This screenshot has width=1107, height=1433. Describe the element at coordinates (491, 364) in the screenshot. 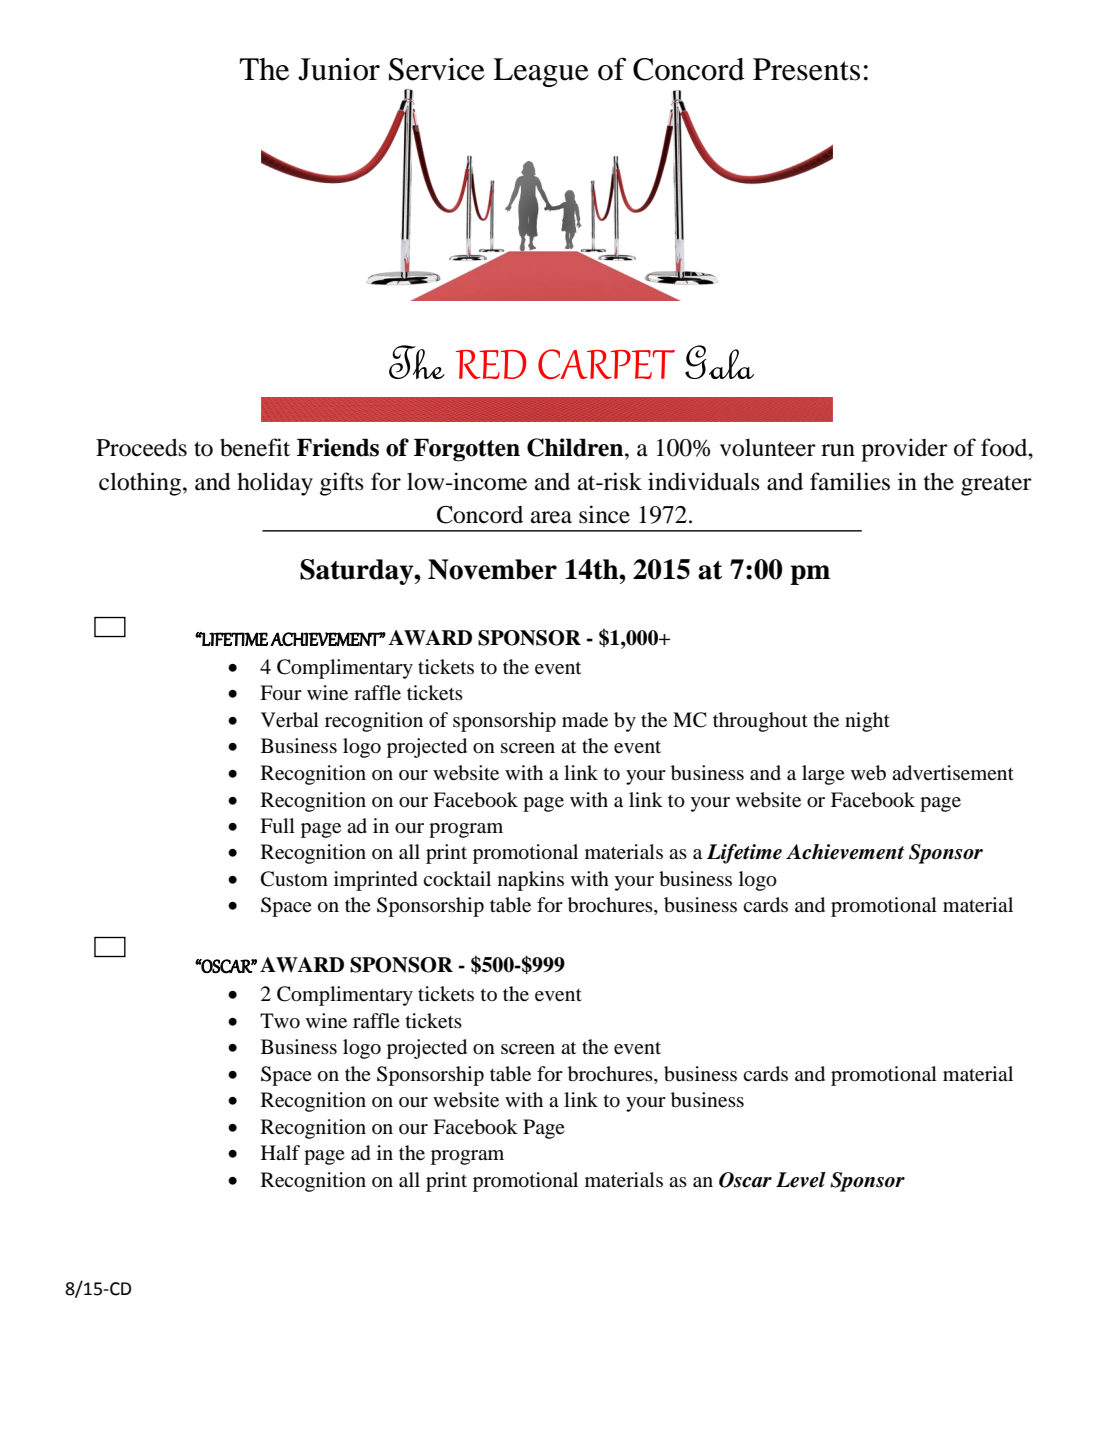

I see `RED` at that location.
